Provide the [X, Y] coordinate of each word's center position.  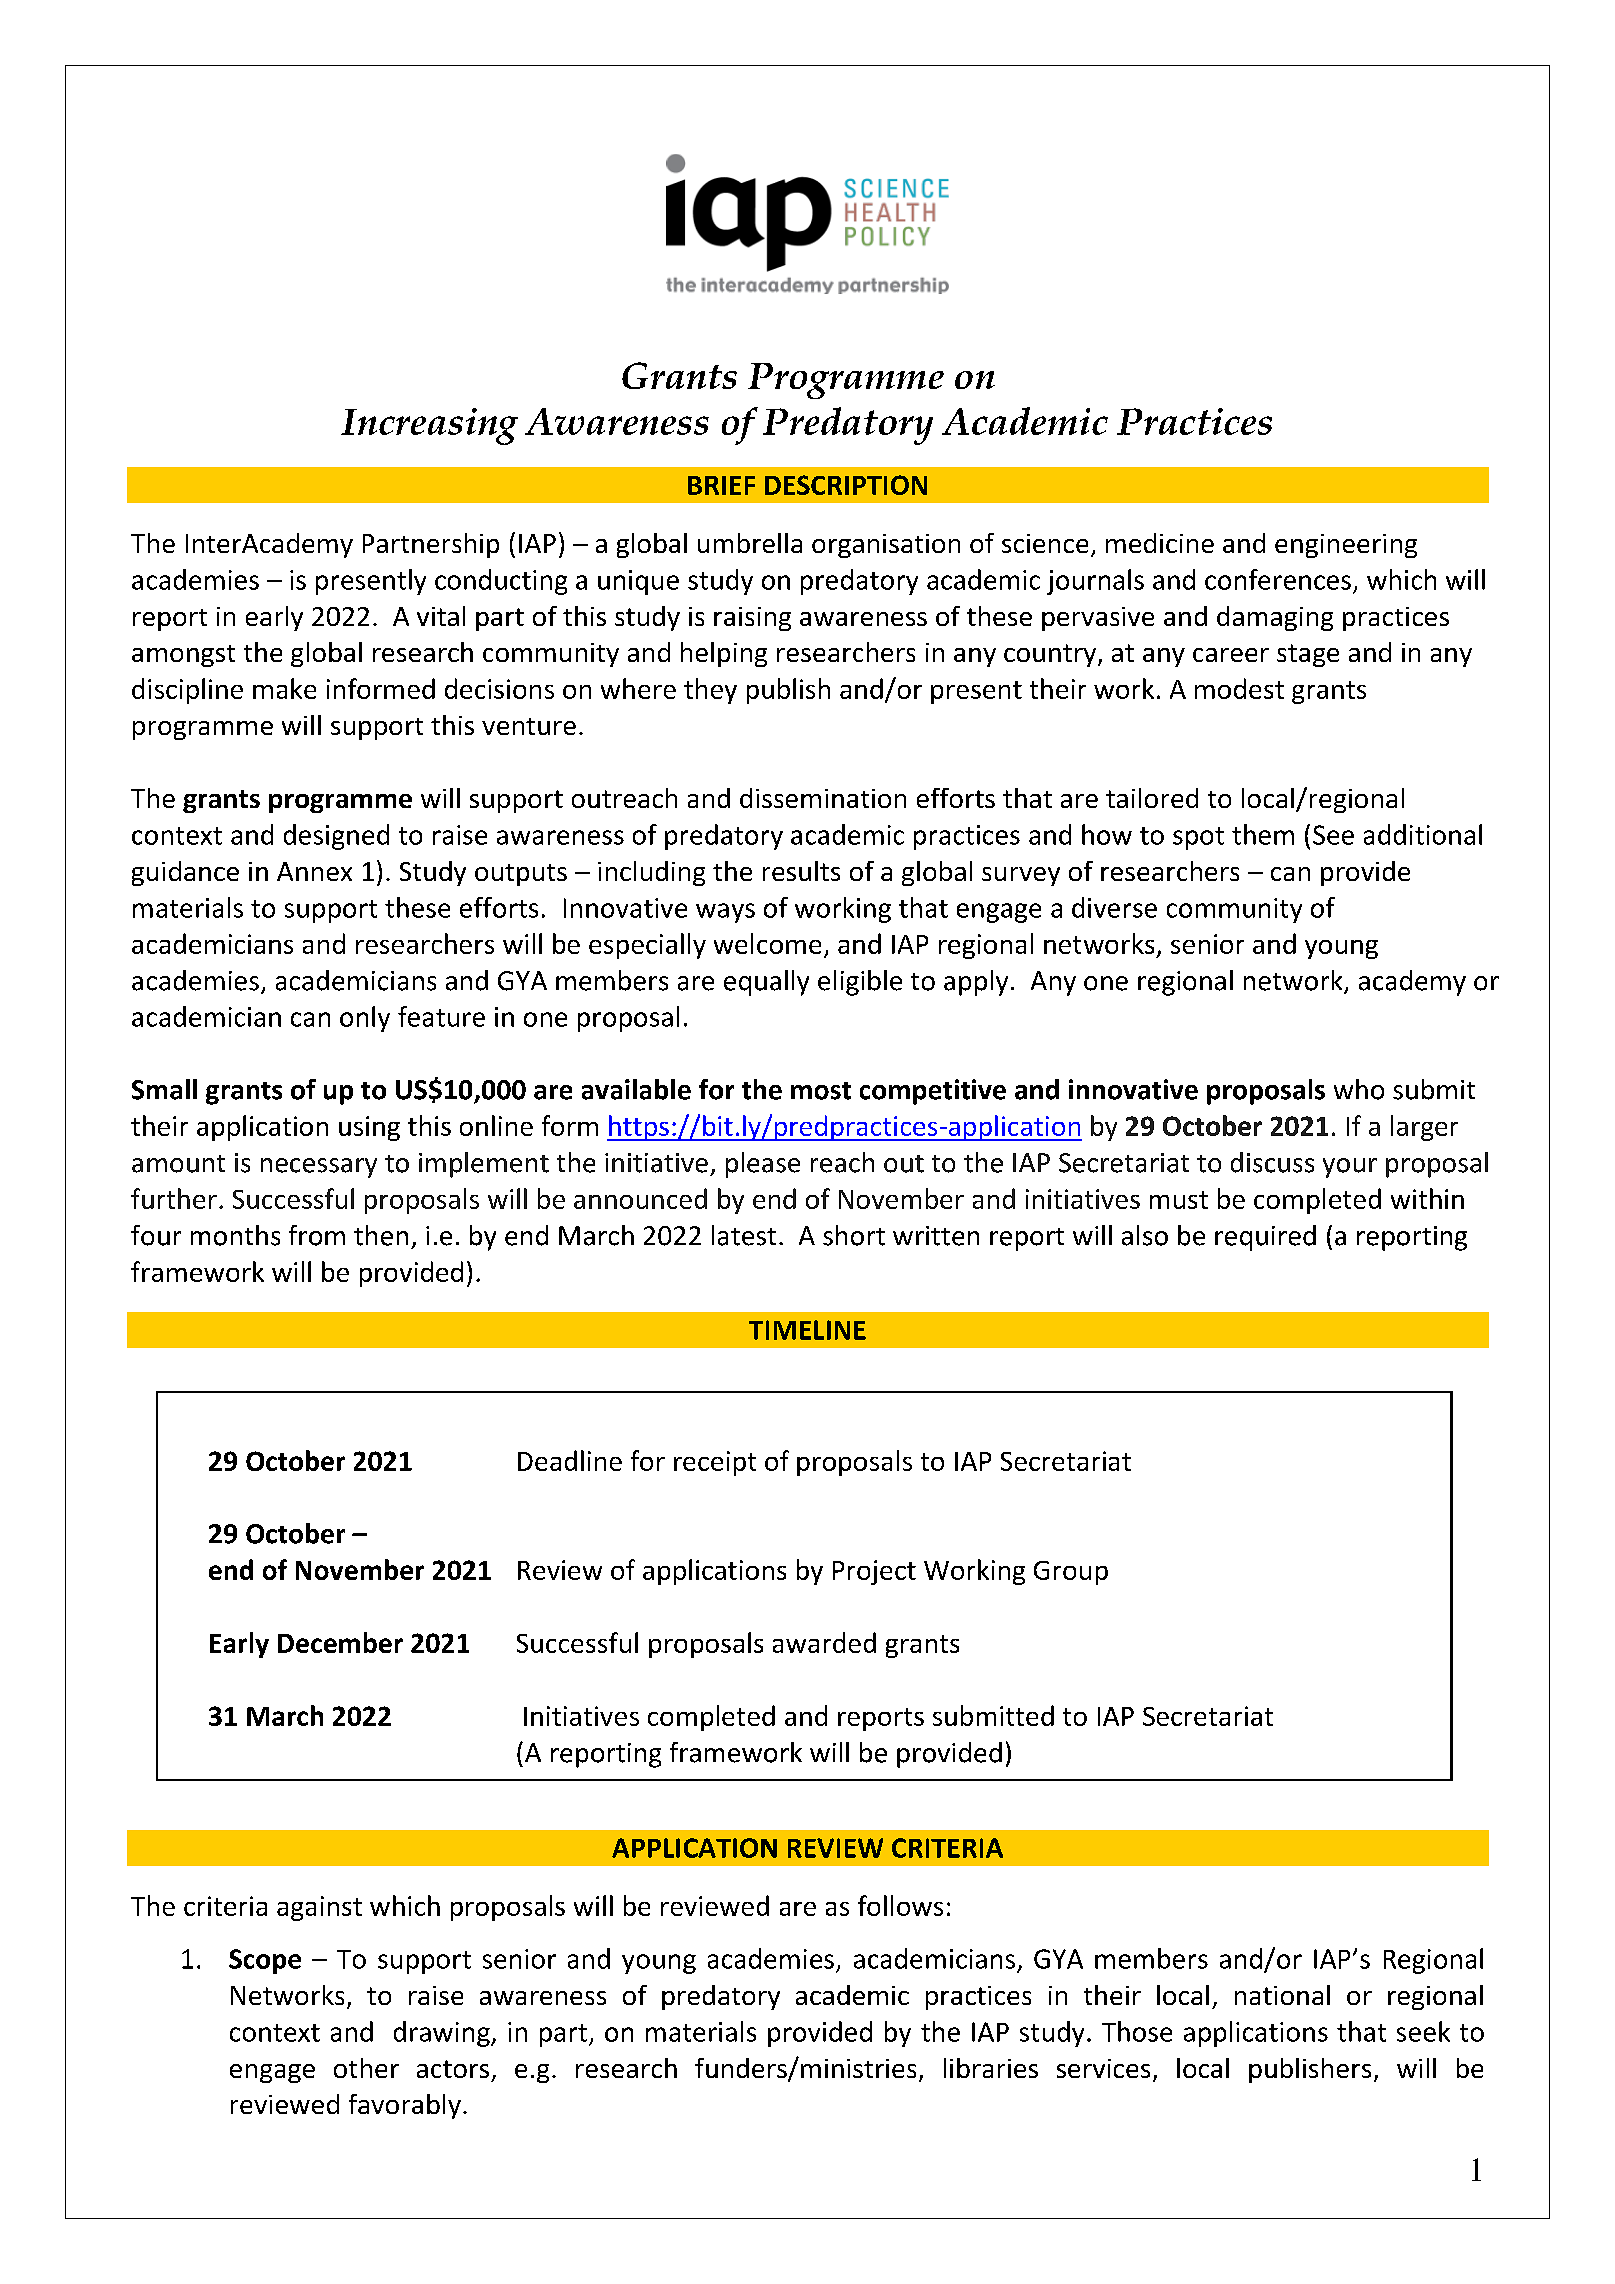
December [340, 1642]
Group [1071, 1573]
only [365, 1019]
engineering [1346, 546]
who [1359, 1089]
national [1282, 1995]
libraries [991, 2068]
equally [766, 983]
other [366, 2068]
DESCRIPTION [846, 485]
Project [874, 1572]
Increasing [429, 426]
